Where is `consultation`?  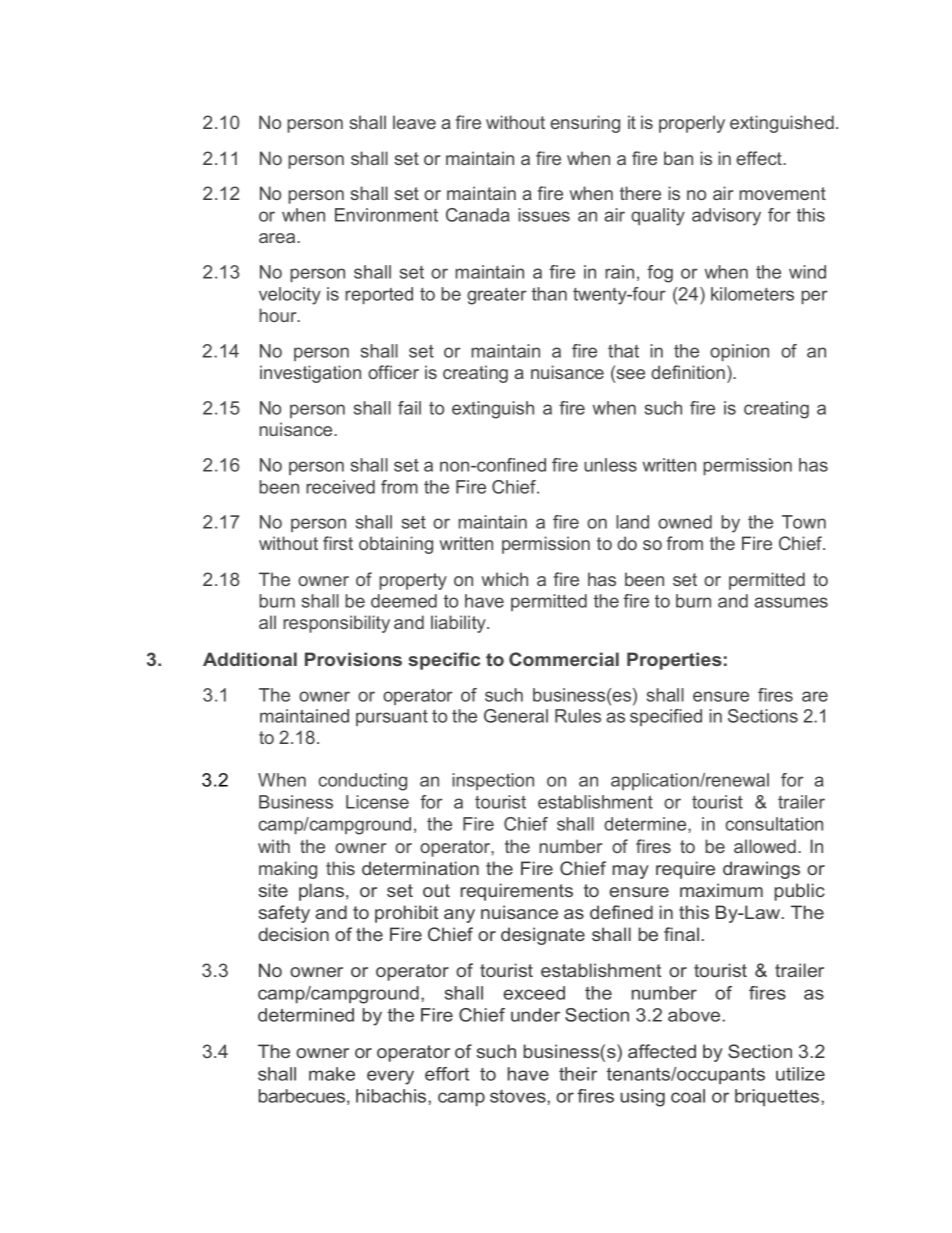 consultation is located at coordinates (774, 824).
